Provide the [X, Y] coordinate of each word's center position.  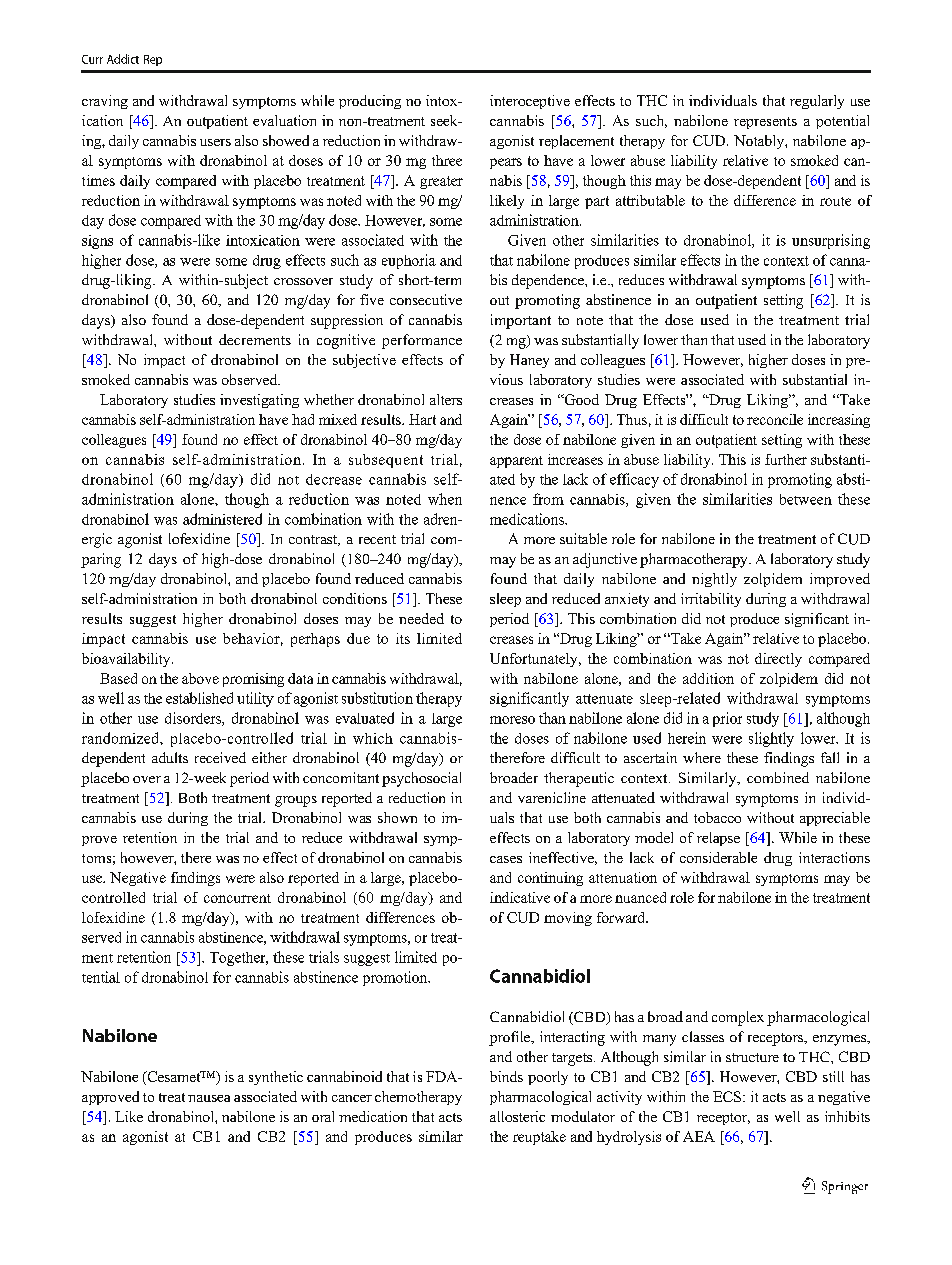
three [447, 160]
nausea [209, 1098]
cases [506, 859]
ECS [727, 1096]
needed [421, 618]
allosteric [517, 1116]
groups [296, 801]
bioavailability [127, 660]
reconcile [775, 419]
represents [765, 123]
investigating [259, 401]
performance [422, 341]
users [215, 142]
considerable [718, 857]
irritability [711, 600]
